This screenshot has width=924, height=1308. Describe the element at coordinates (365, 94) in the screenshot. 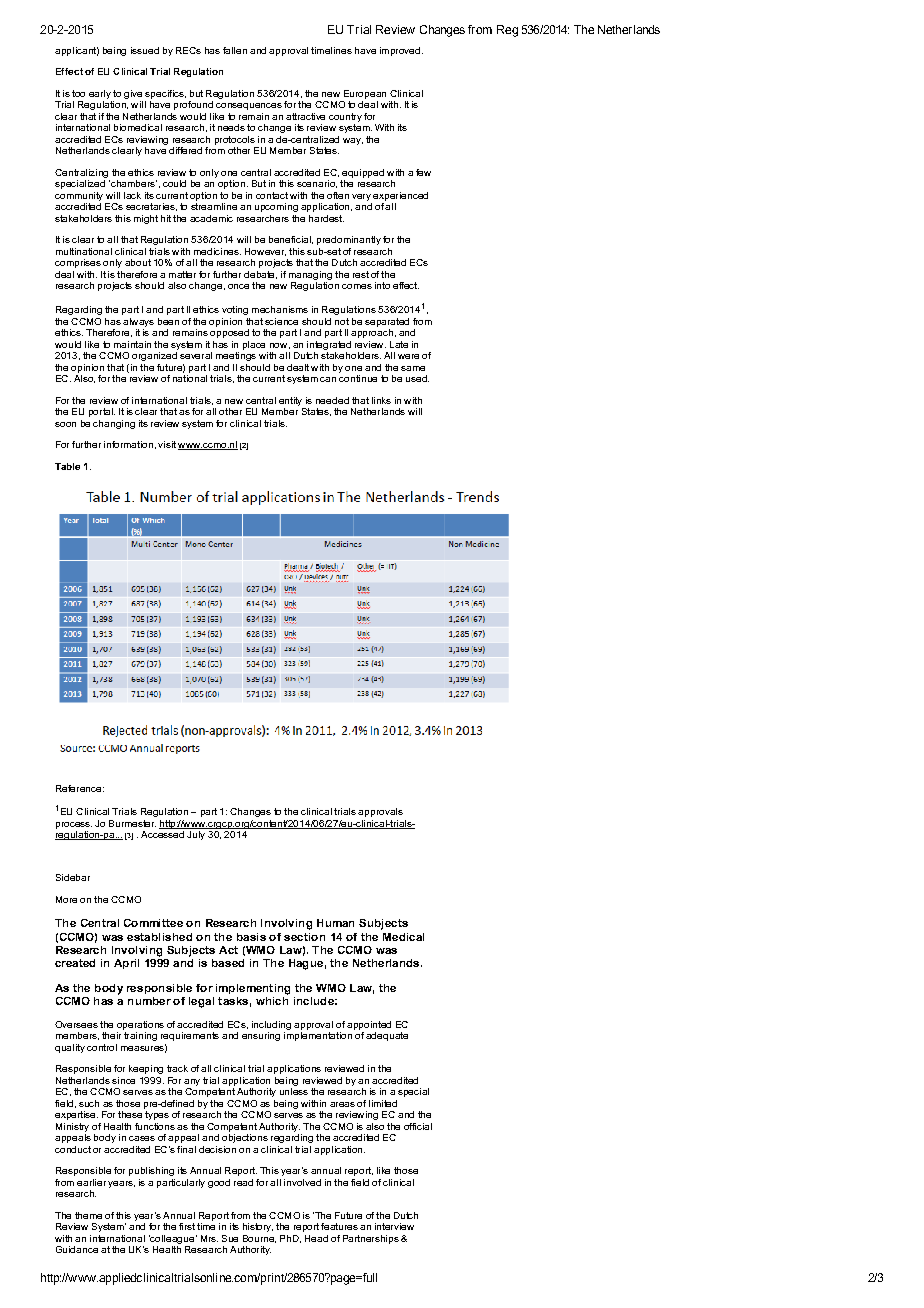

I see `European` at that location.
